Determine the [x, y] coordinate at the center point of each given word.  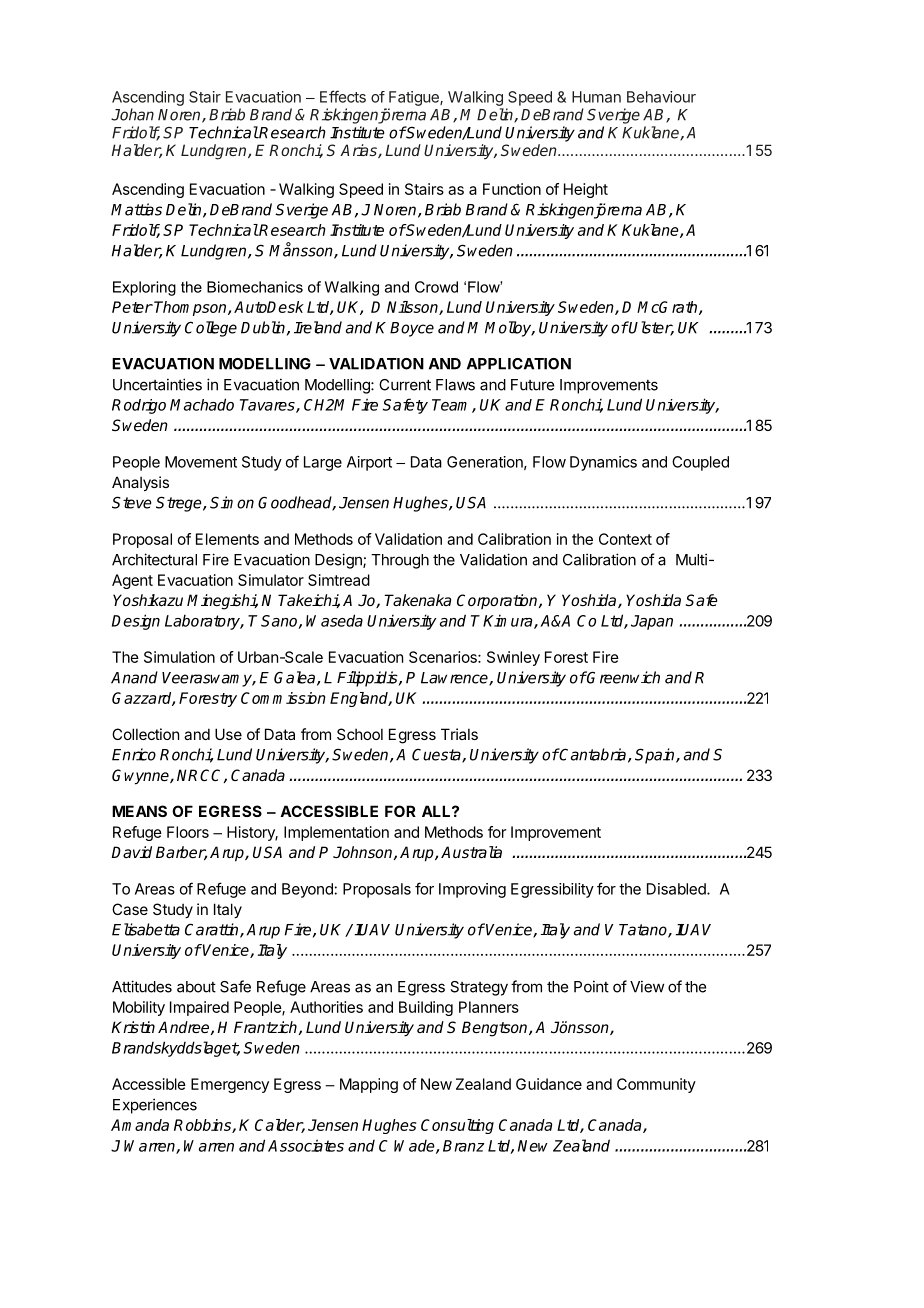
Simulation [179, 657]
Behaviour [661, 97]
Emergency [230, 1085]
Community [656, 1085]
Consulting [457, 1126]
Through [400, 561]
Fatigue [415, 98]
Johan [132, 114]
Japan [652, 622]
